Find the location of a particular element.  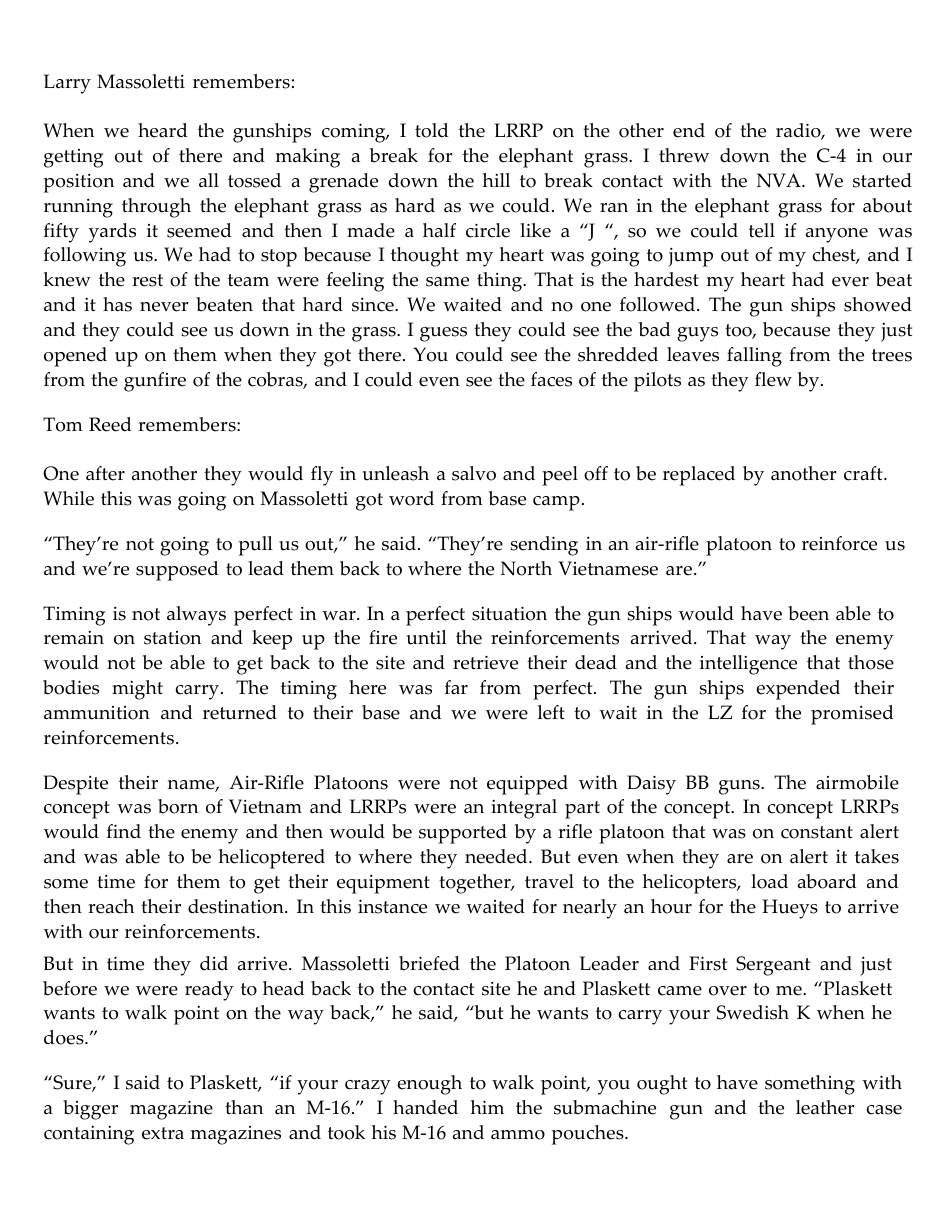

heard is located at coordinates (163, 130).
